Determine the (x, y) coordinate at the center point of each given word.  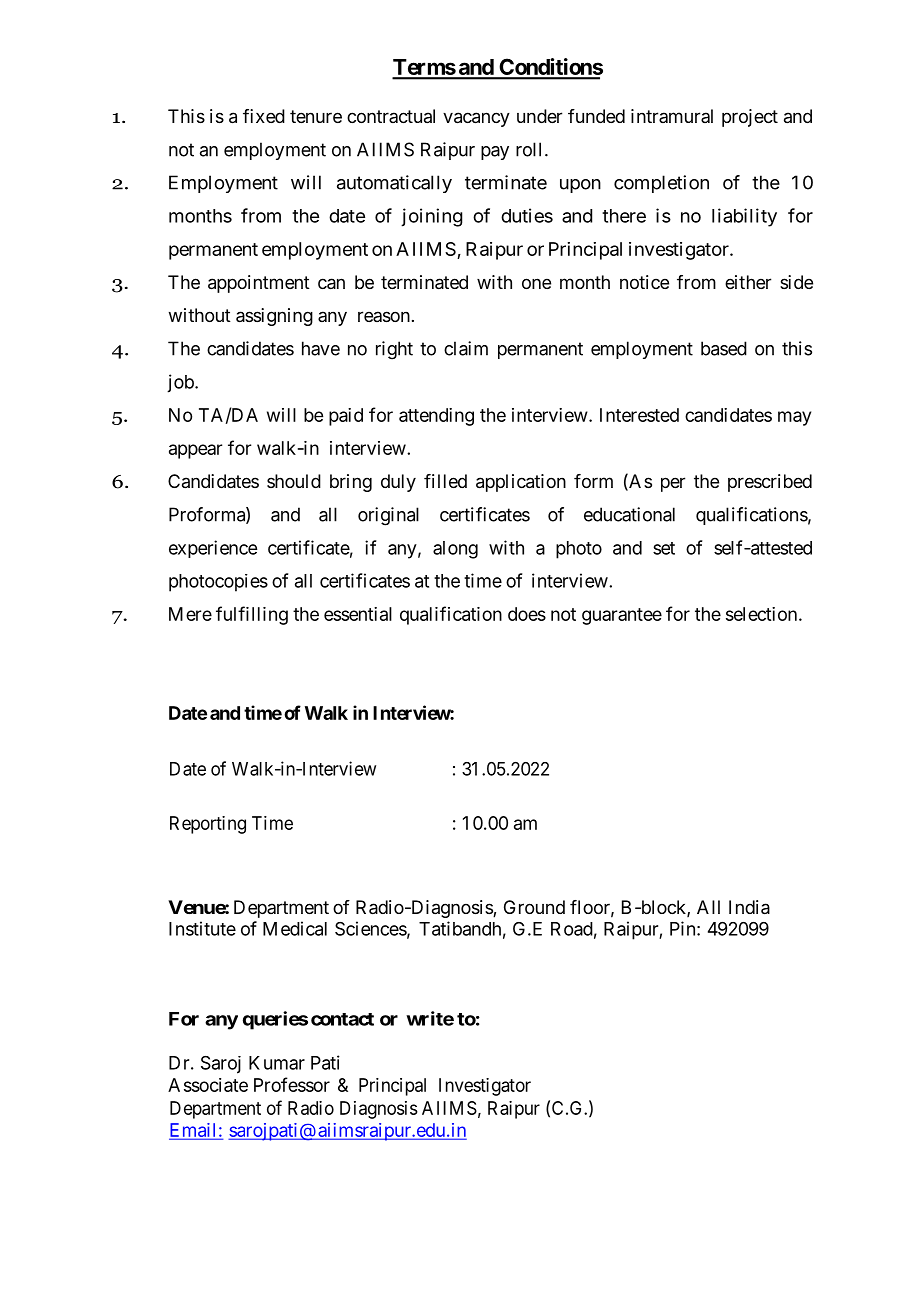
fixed (264, 116)
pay (495, 153)
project (750, 118)
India (749, 907)
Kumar (277, 1063)
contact (342, 1019)
